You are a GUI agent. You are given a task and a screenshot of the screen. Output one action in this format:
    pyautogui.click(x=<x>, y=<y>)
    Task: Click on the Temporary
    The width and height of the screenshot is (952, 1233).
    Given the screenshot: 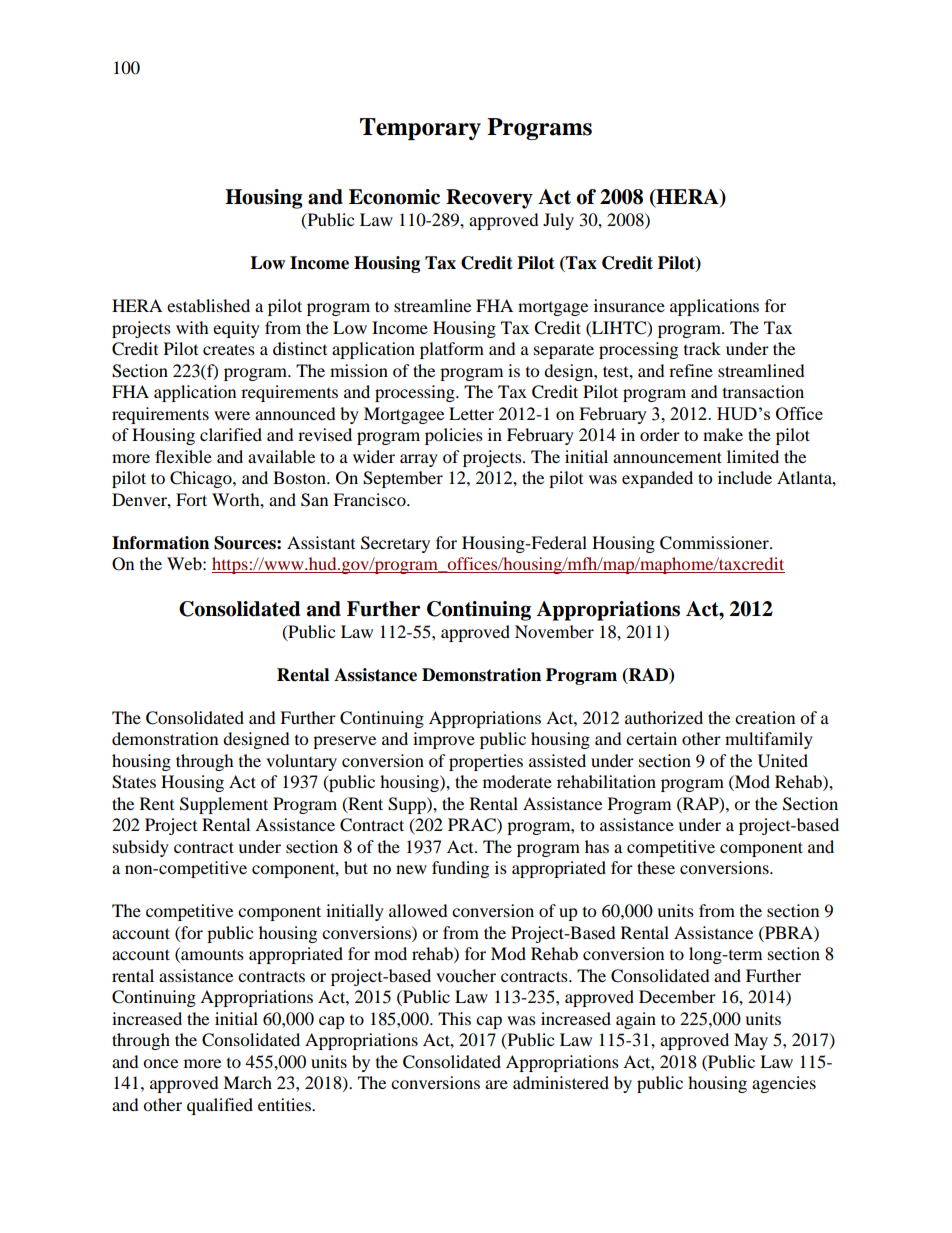 What is the action you would take?
    pyautogui.click(x=420, y=129)
